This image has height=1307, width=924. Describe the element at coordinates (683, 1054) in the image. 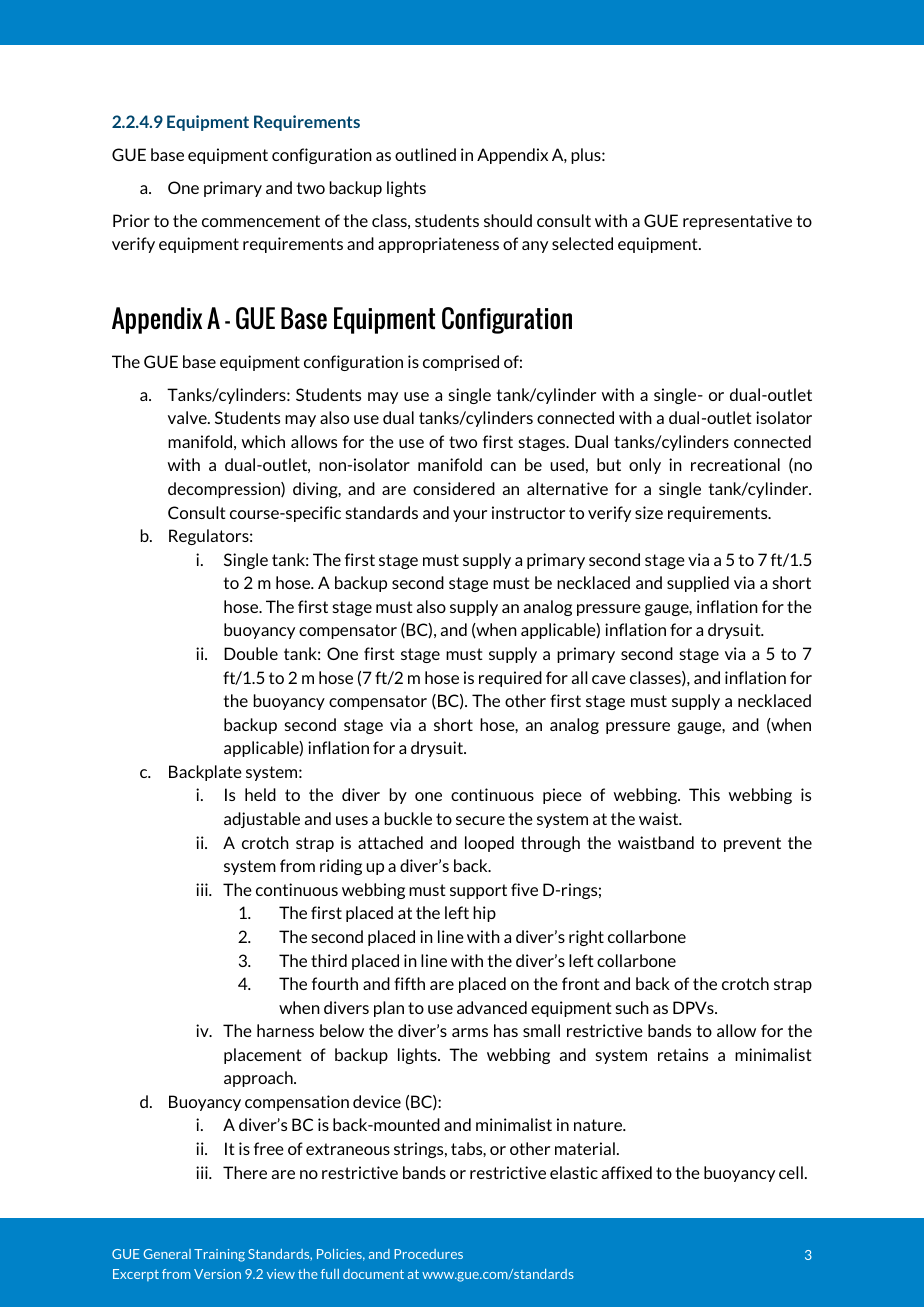

I see `retains` at that location.
